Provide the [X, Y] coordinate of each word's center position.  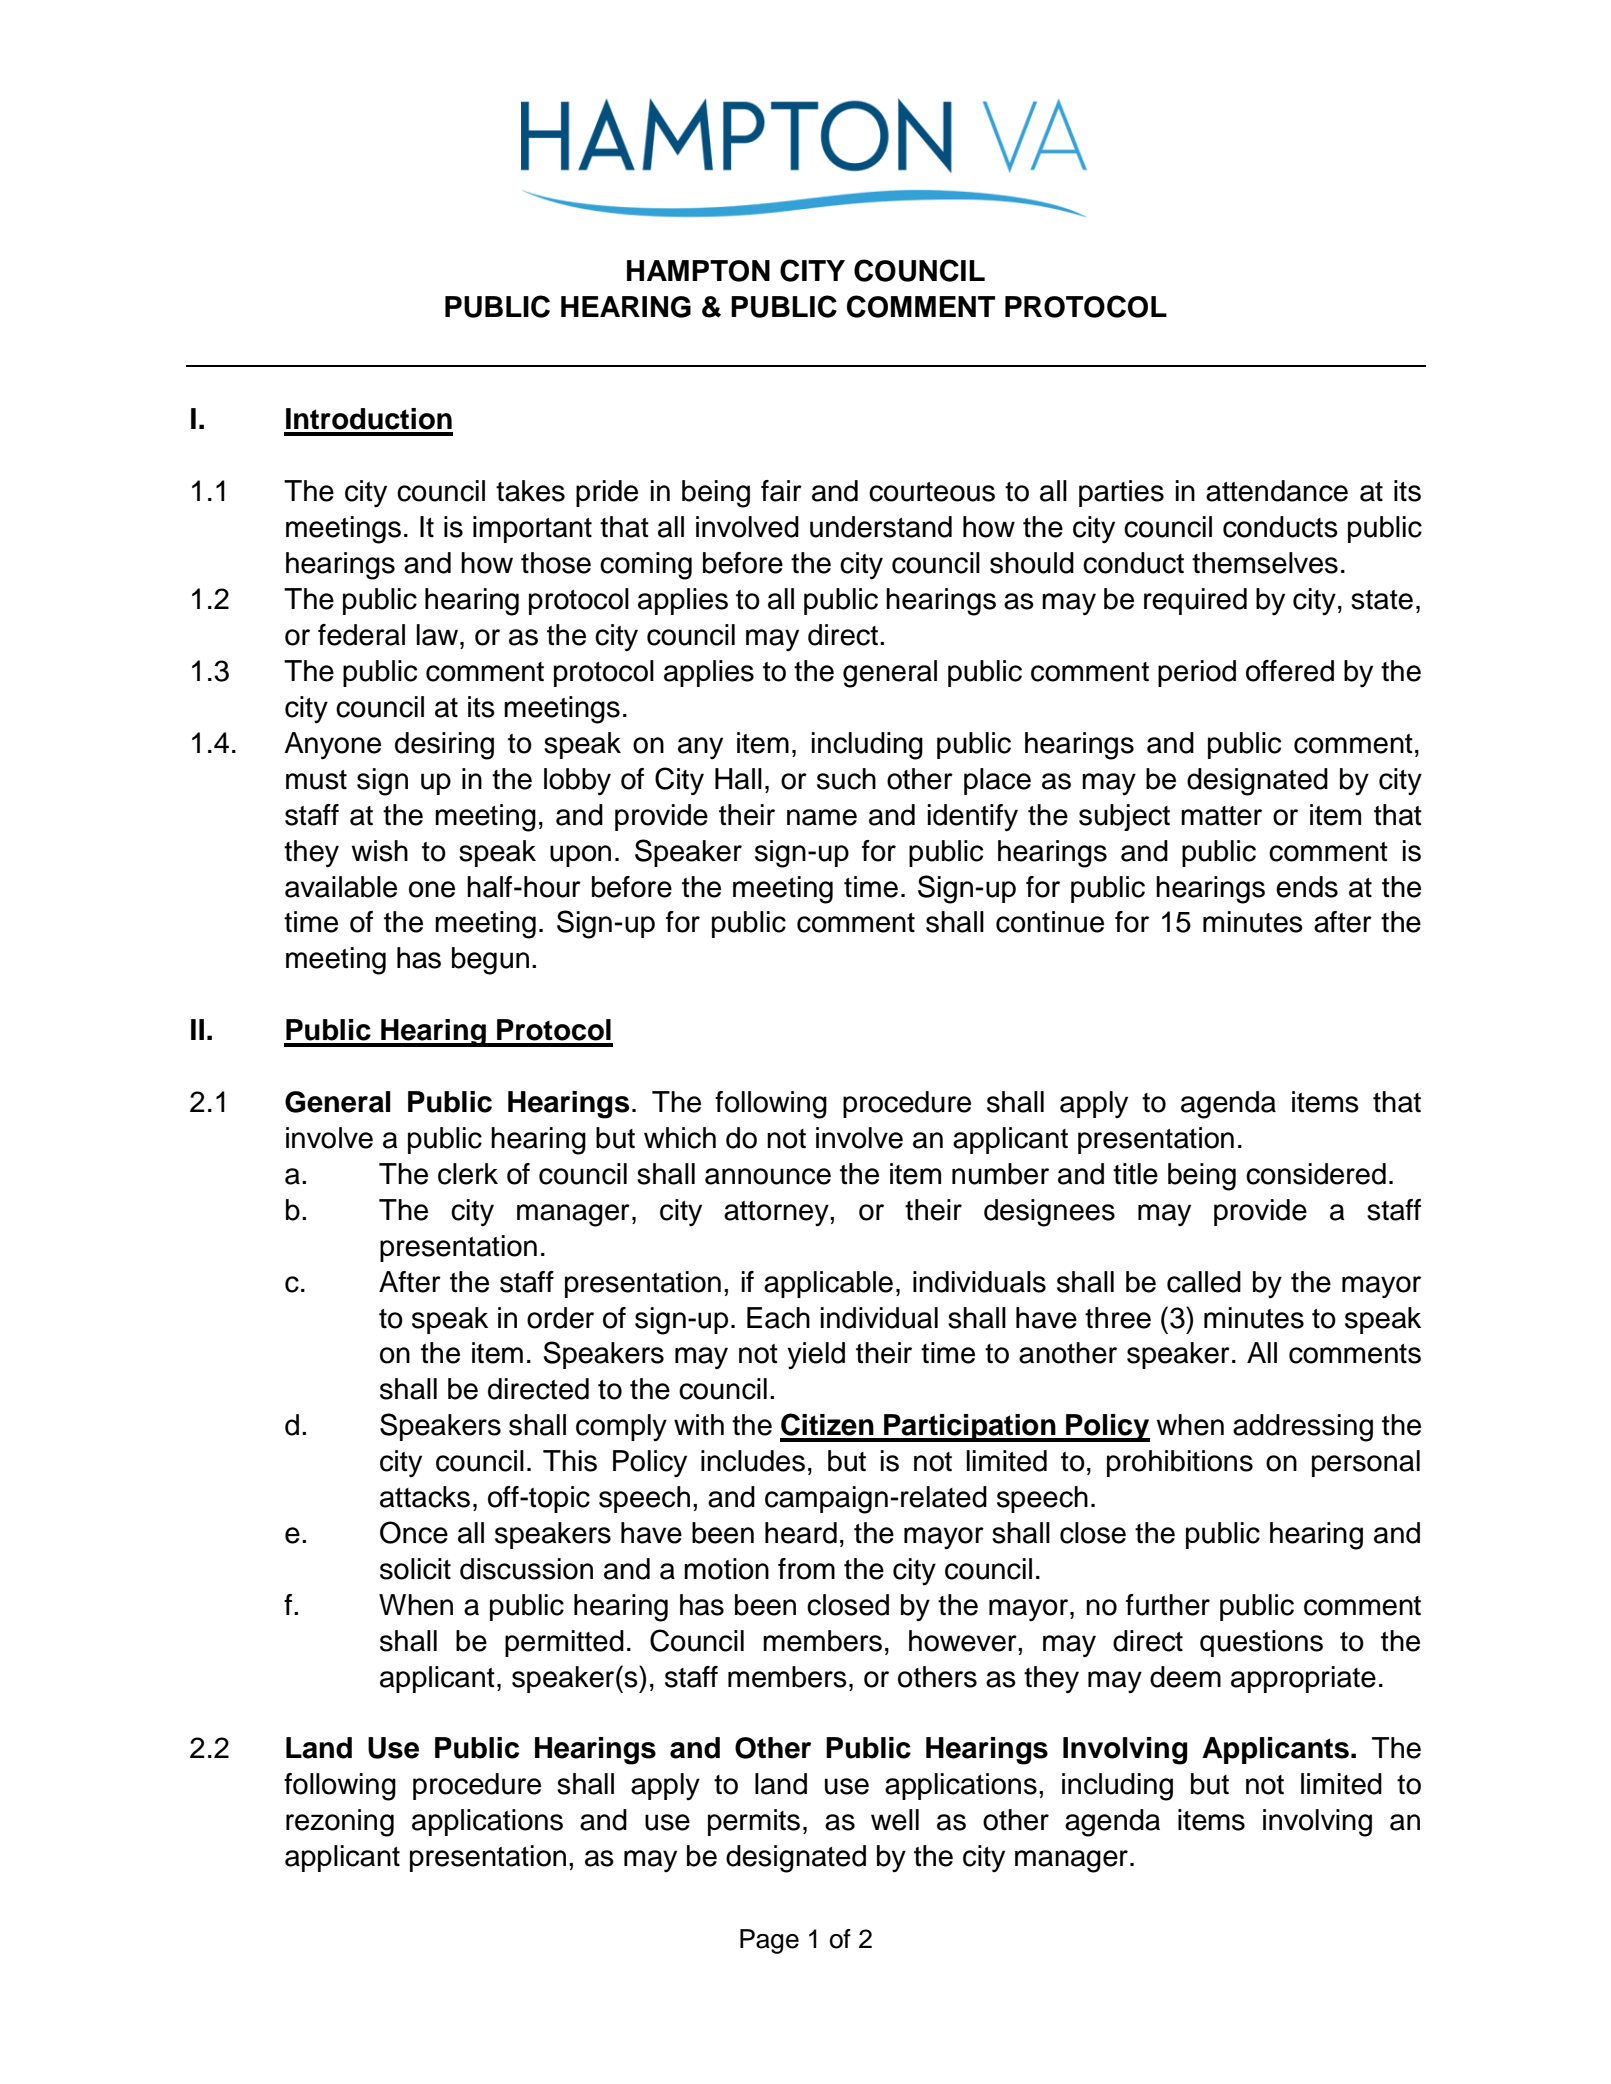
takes [530, 491]
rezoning [340, 1823]
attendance [1277, 491]
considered [1316, 1174]
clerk [468, 1174]
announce [768, 1176]
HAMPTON [698, 271]
